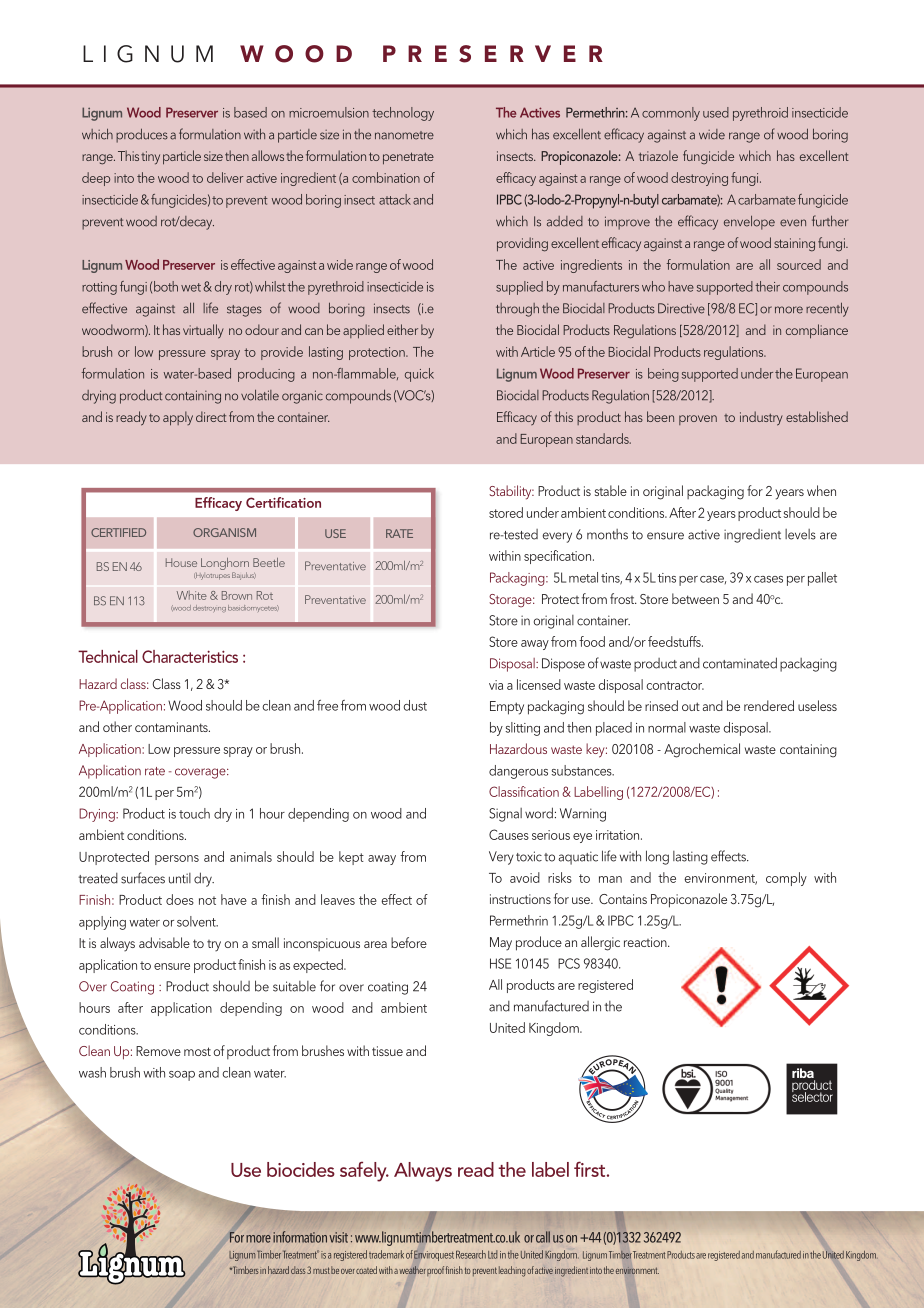 This screenshot has width=924, height=1308. What do you see at coordinates (404, 135) in the screenshot?
I see `nanometre` at bounding box center [404, 135].
